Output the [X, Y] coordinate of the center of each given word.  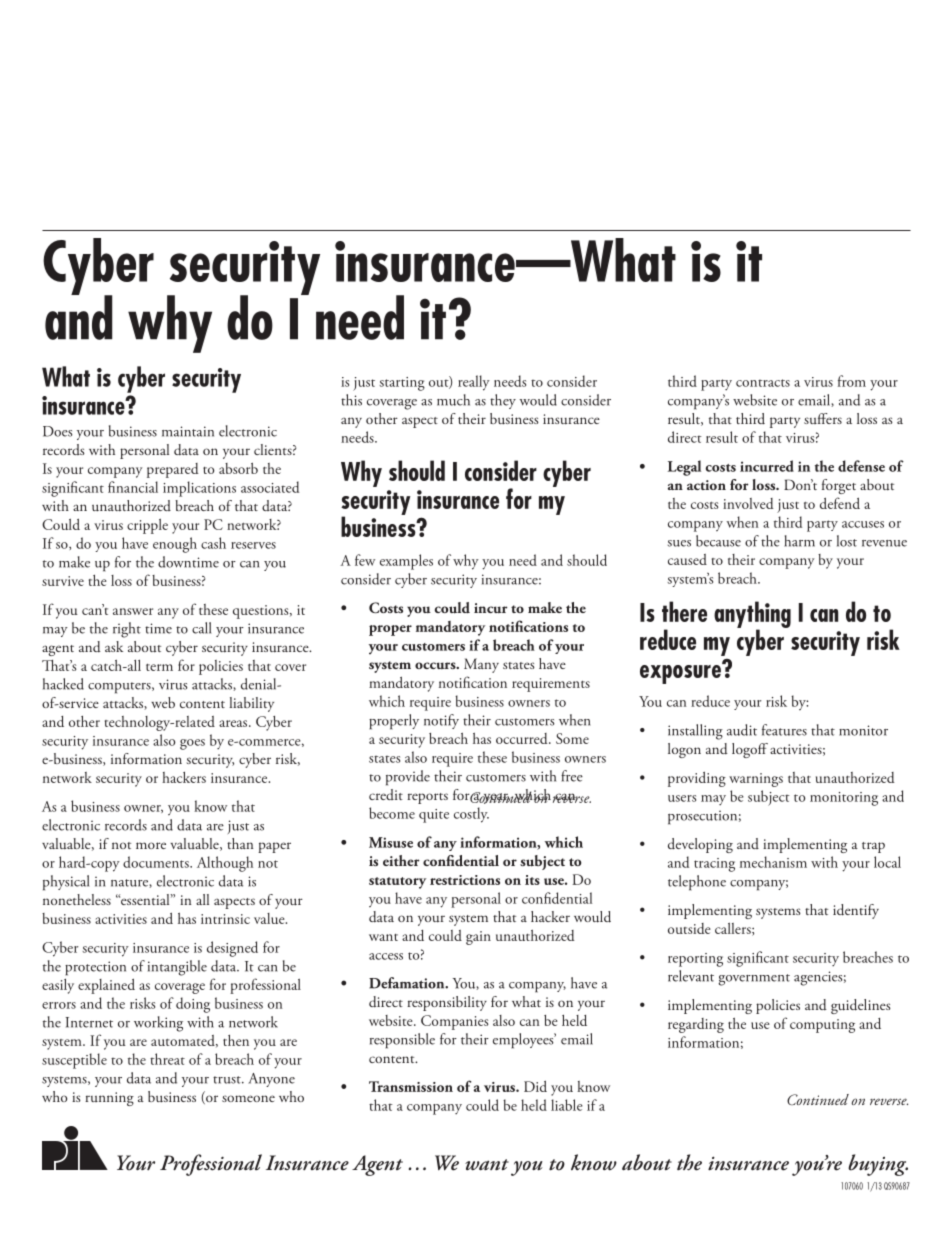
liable [567, 1105]
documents [157, 862]
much [453, 400]
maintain [188, 431]
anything [752, 615]
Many [481, 665]
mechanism [773, 862]
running [109, 1099]
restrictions [465, 880]
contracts [763, 383]
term [159, 667]
